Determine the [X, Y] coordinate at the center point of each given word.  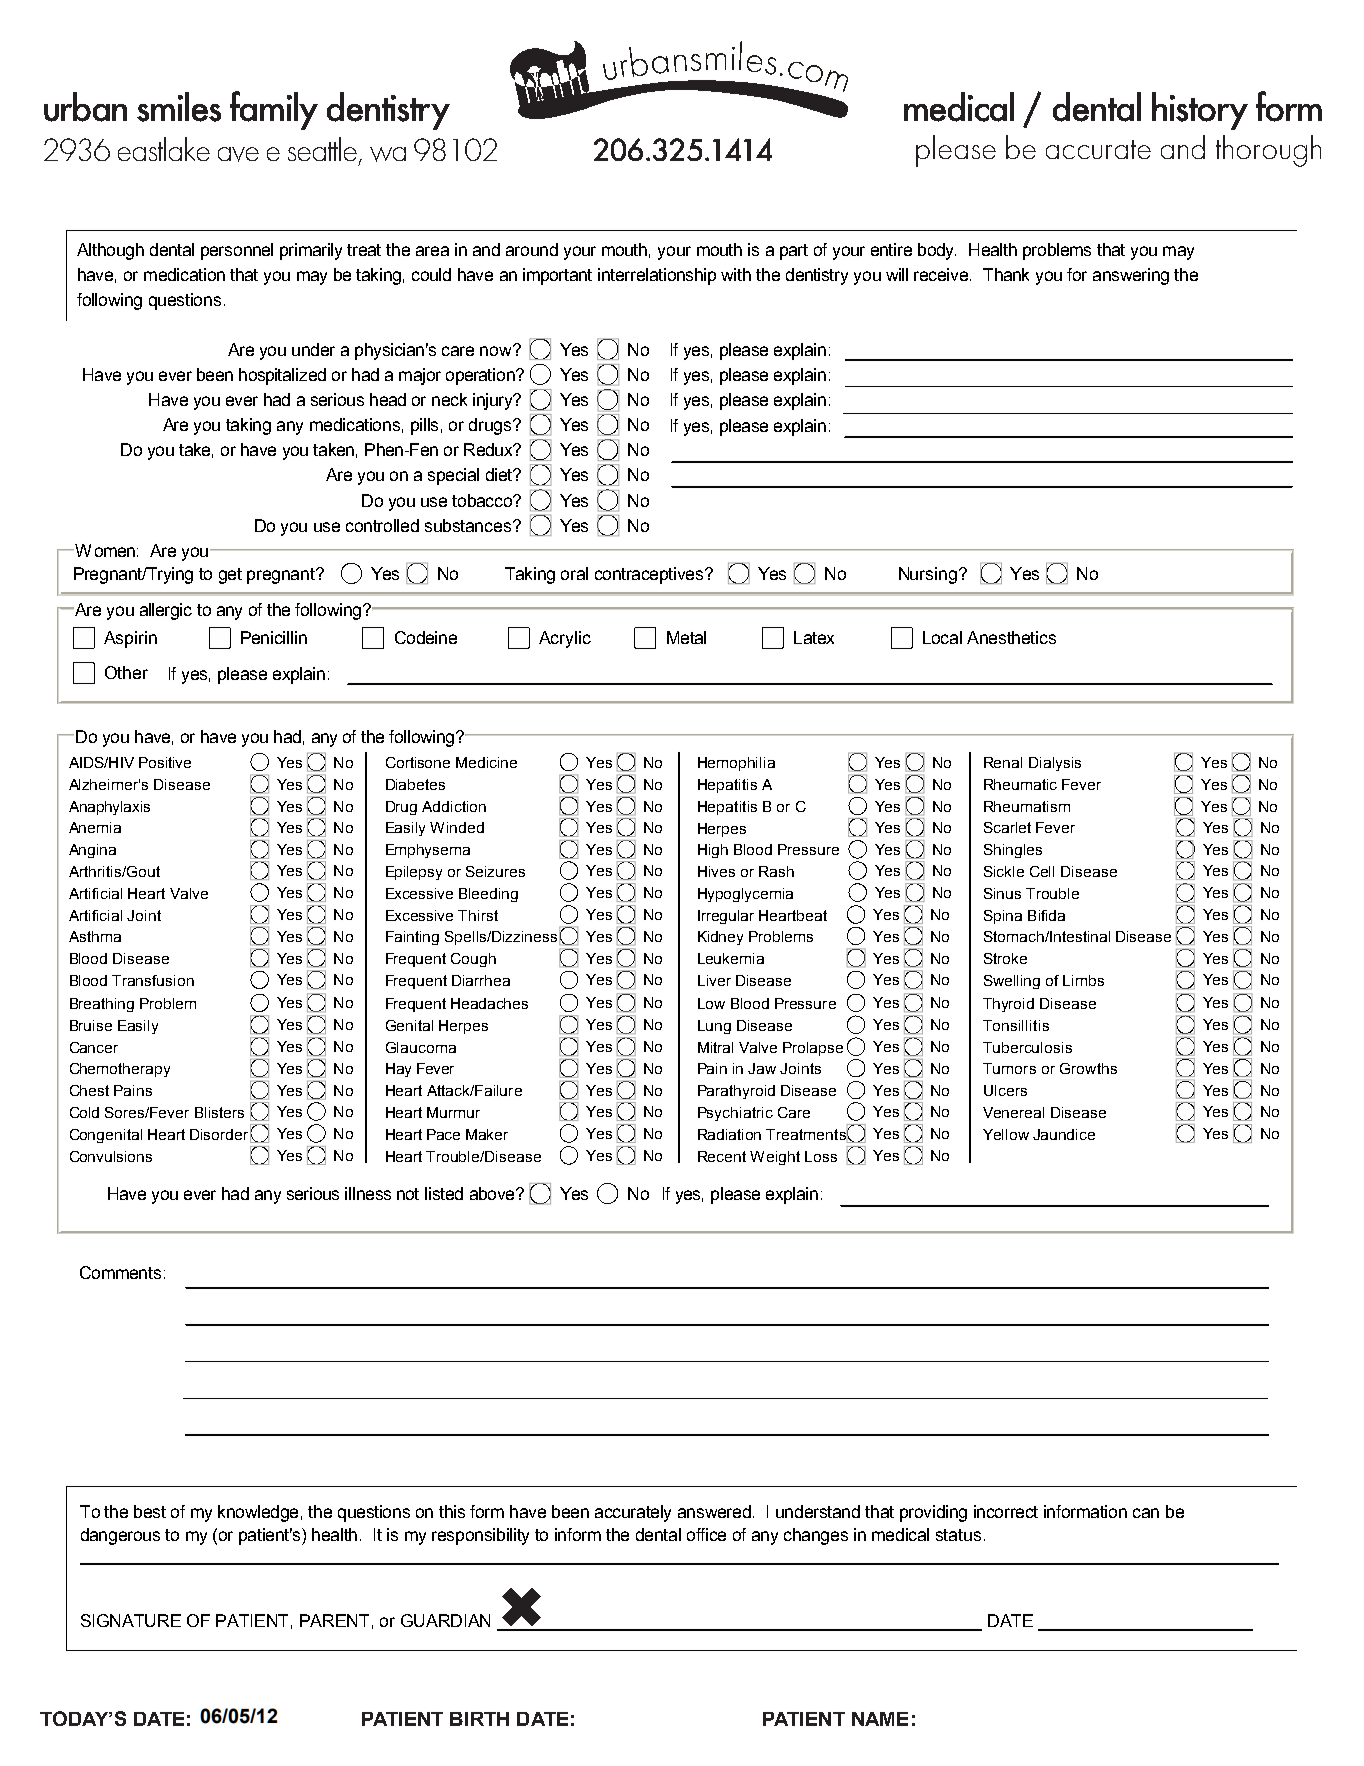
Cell [1042, 871]
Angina [92, 851]
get [230, 576]
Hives [716, 871]
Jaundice [1064, 1134]
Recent [722, 1156]
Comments [120, 1272]
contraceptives [650, 575]
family [274, 110]
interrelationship [657, 276]
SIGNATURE [131, 1620]
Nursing [928, 575]
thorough [1268, 151]
